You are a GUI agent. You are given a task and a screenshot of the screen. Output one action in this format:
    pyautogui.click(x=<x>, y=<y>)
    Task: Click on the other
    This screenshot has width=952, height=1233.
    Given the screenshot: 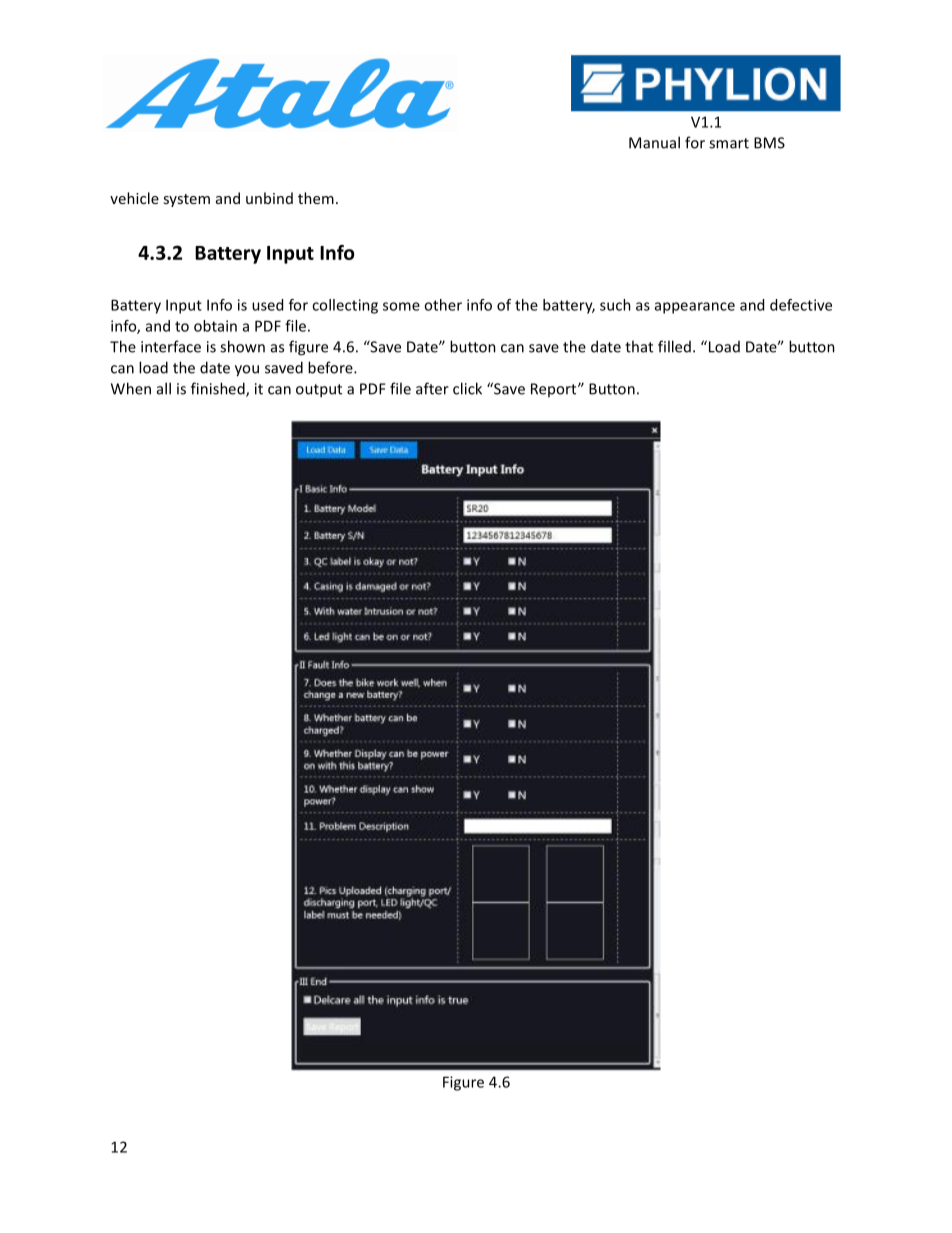 What is the action you would take?
    pyautogui.click(x=443, y=305)
